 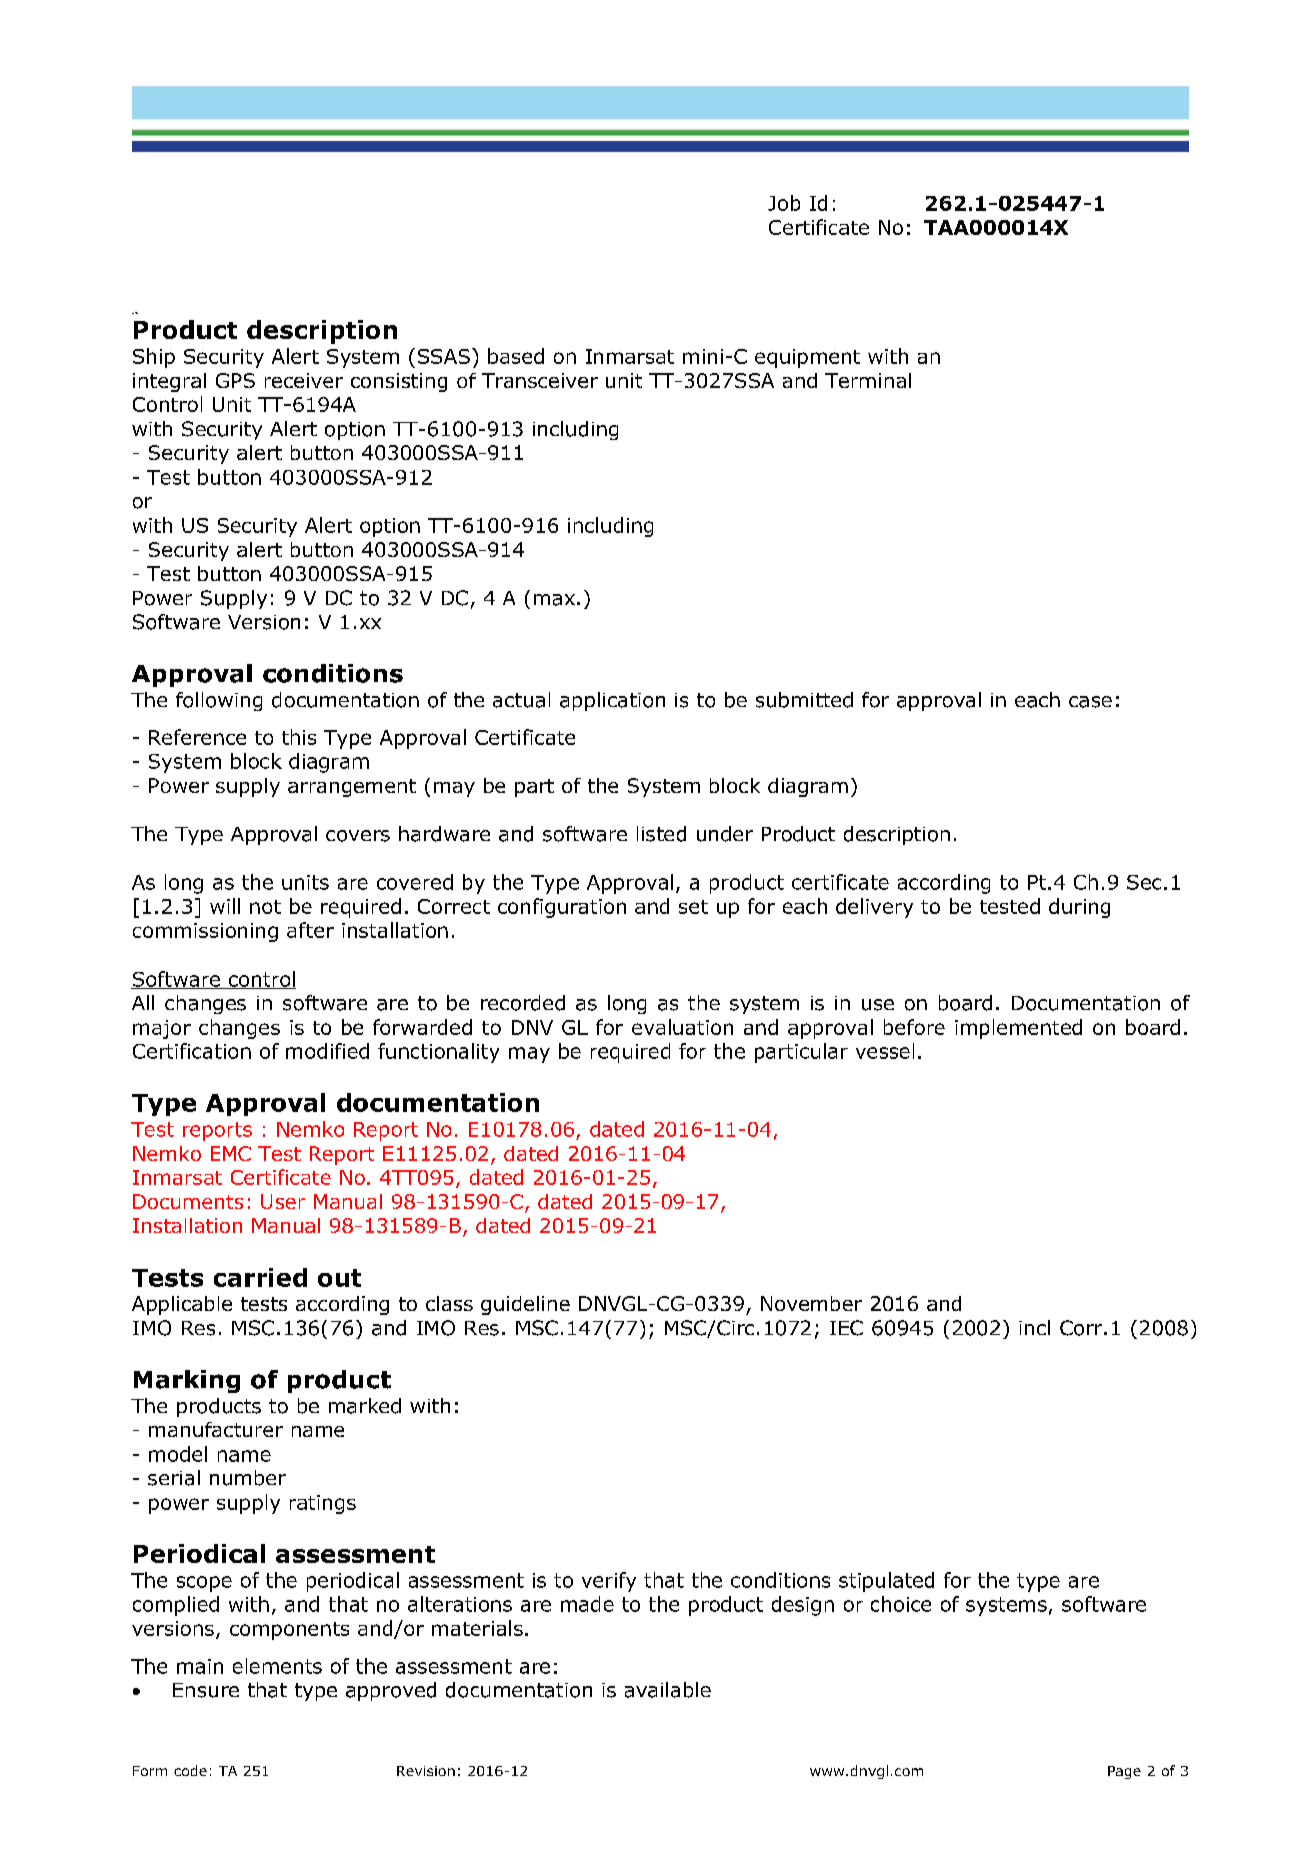 What do you see at coordinates (868, 380) in the screenshot?
I see `Terminal` at bounding box center [868, 380].
